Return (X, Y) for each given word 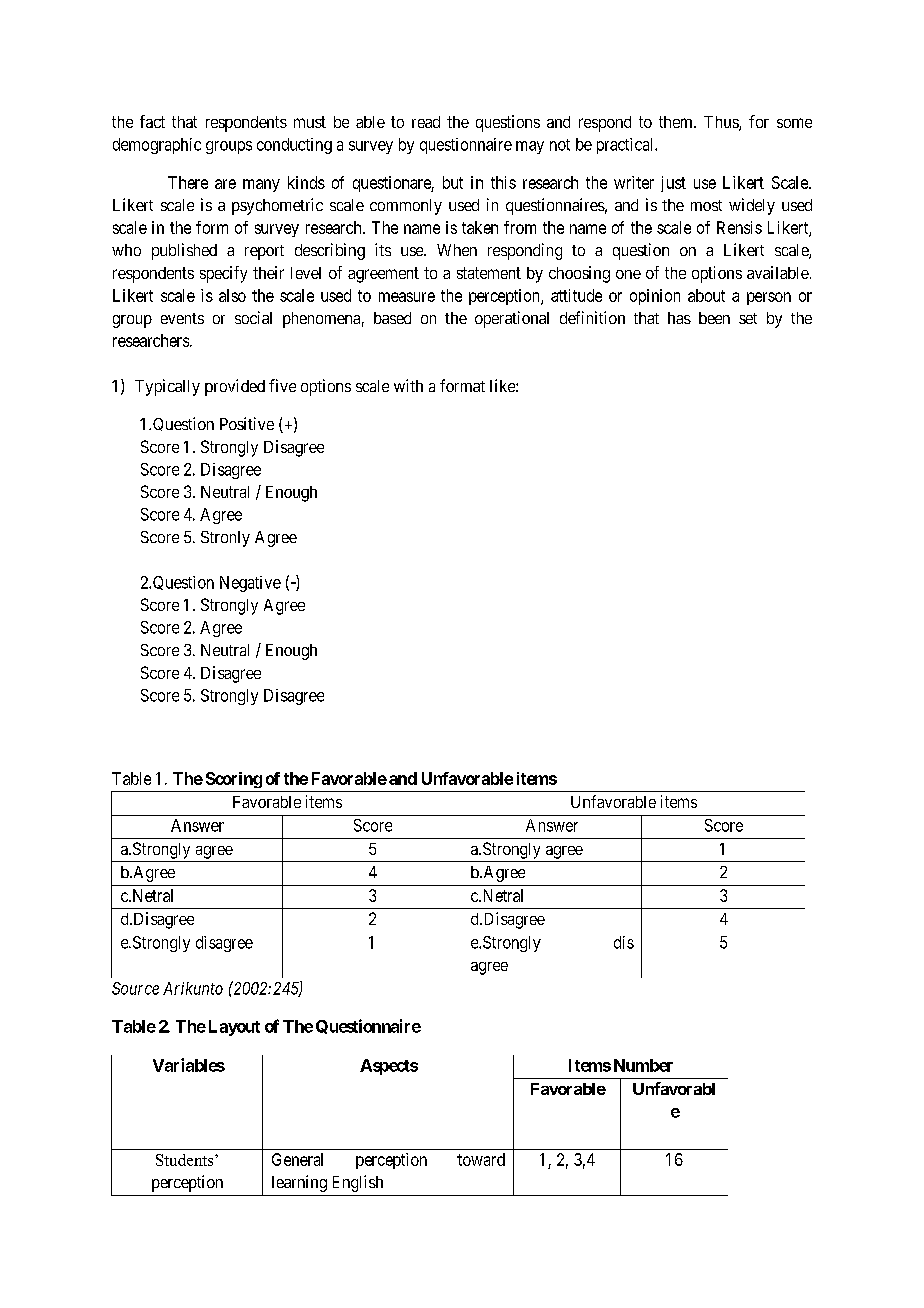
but (453, 182)
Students (186, 1160)
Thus (722, 123)
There (188, 182)
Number (643, 1065)
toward (481, 1159)
